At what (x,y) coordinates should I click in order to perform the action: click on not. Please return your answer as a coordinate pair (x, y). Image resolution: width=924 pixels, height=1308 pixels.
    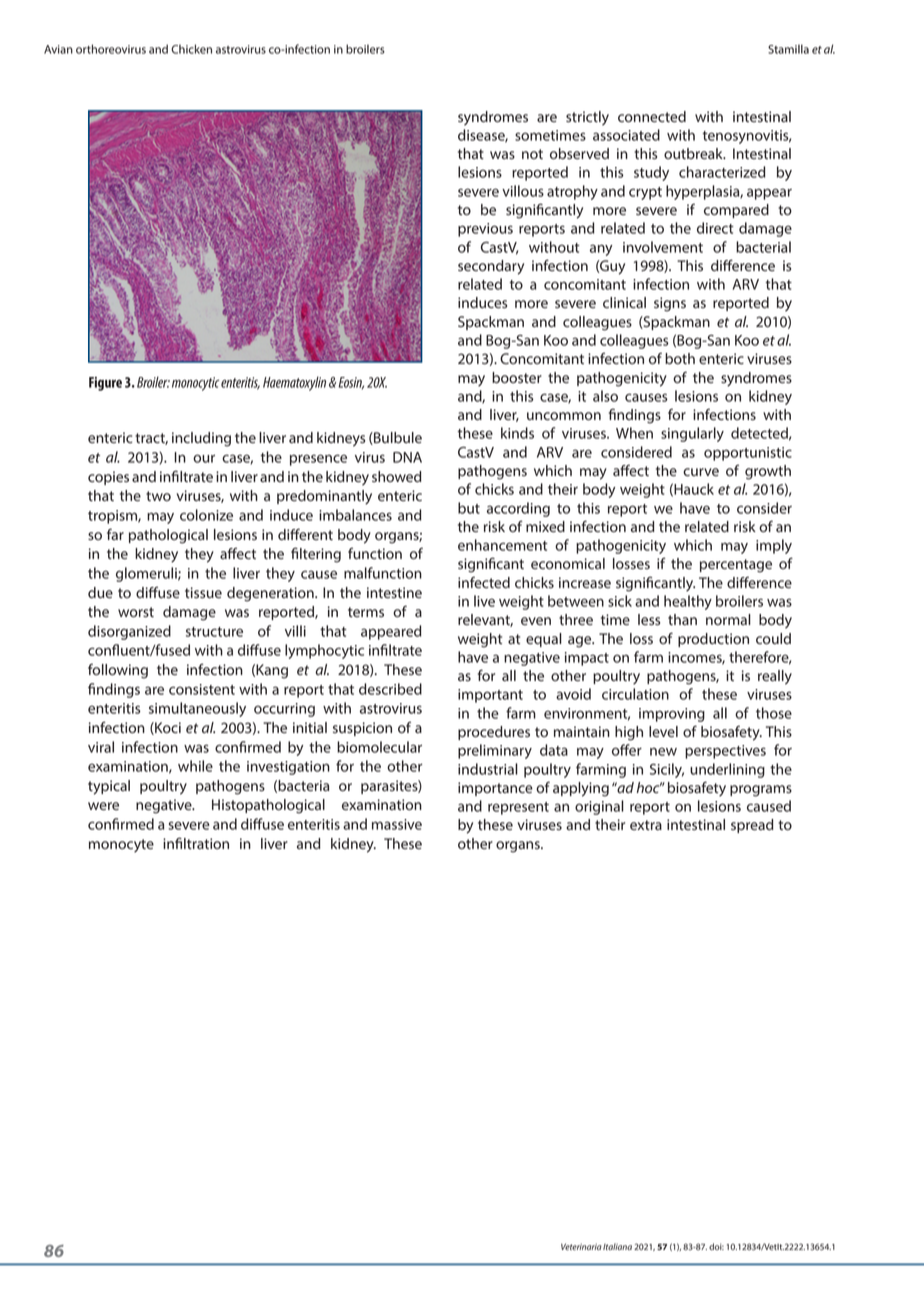
    Looking at the image, I should click on (532, 154).
